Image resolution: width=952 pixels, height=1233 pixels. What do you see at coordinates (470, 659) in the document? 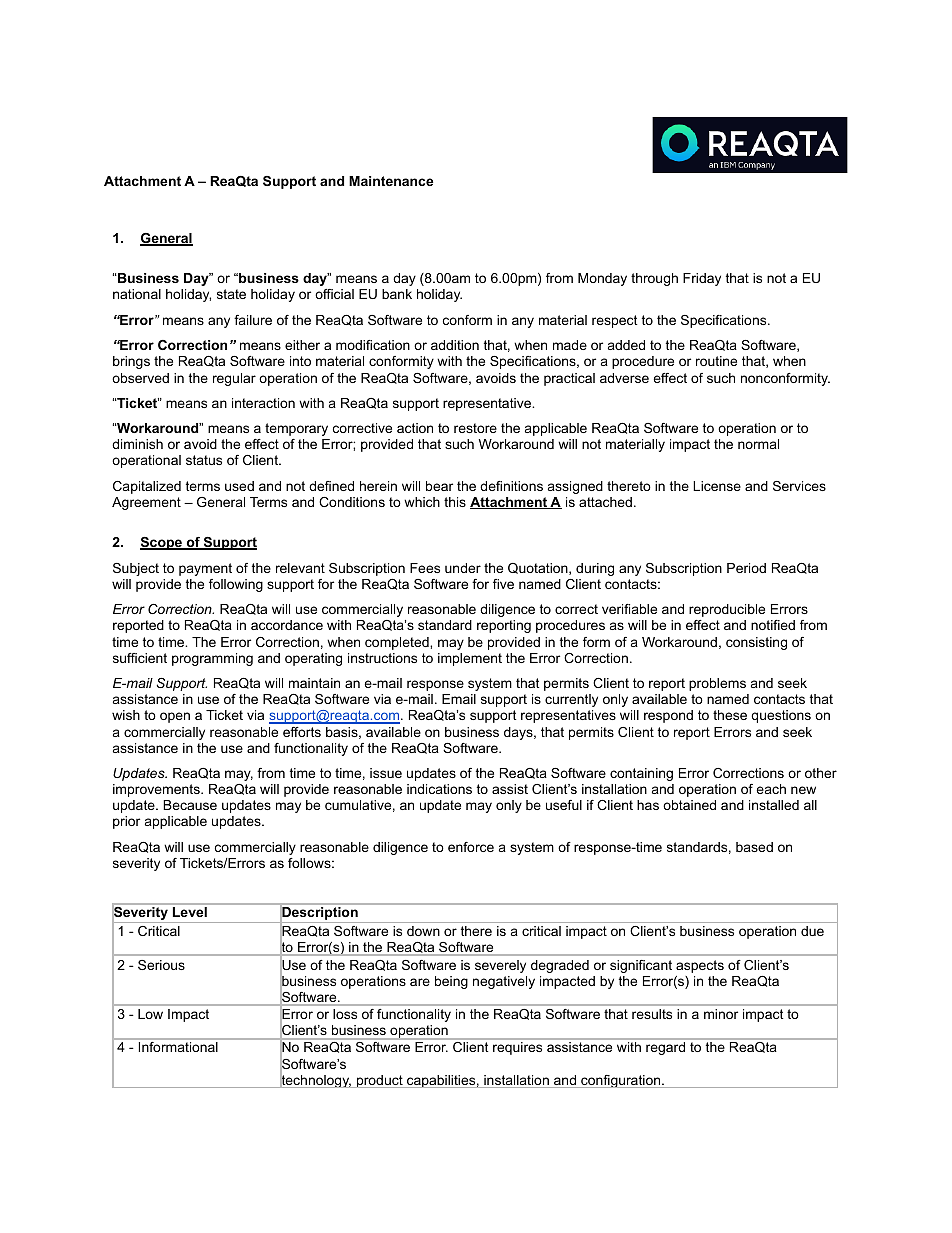
I see `implement` at bounding box center [470, 659].
